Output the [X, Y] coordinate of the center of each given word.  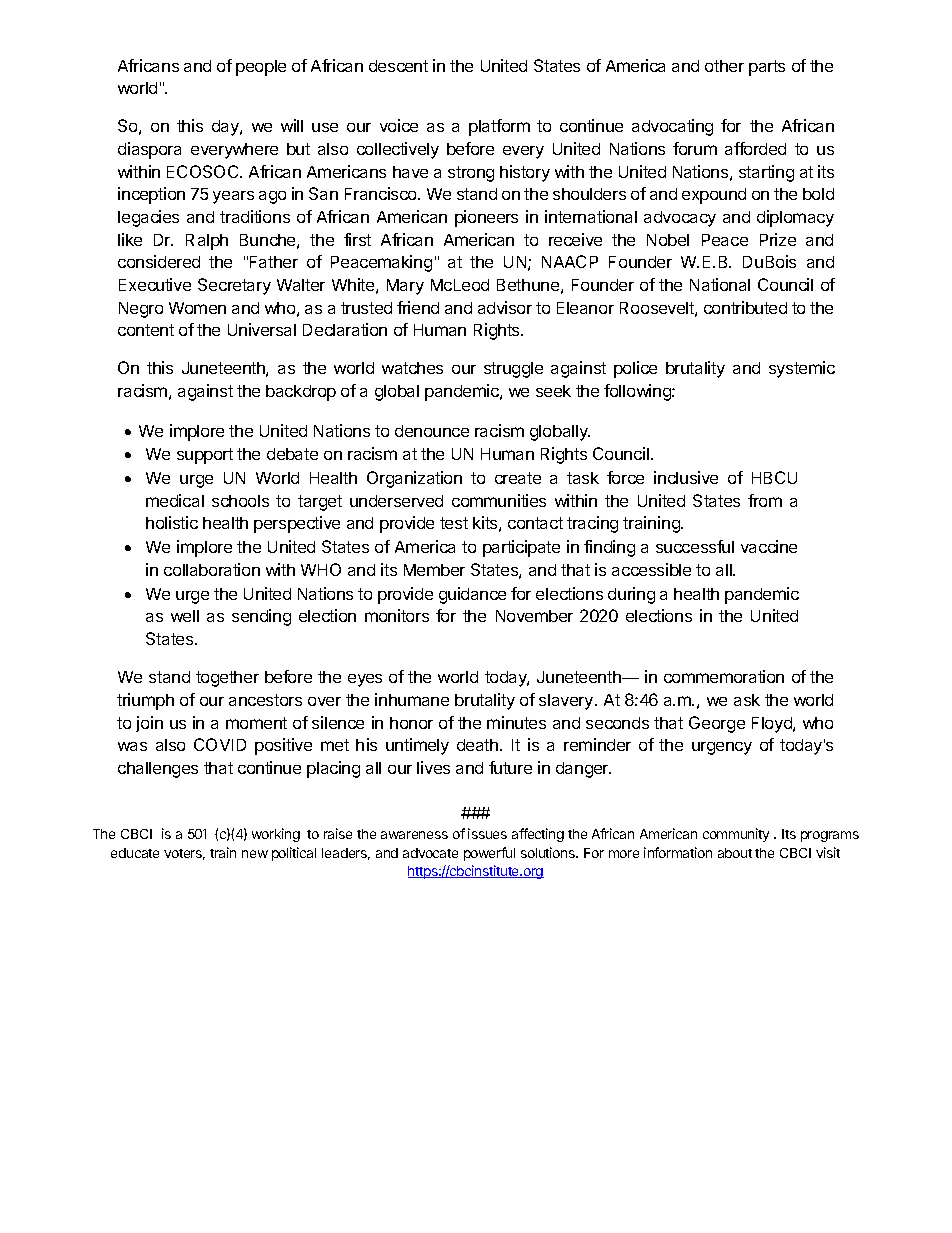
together [227, 679]
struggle [513, 370]
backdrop [301, 393]
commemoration [724, 676]
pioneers [486, 218]
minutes [516, 722]
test [454, 523]
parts [767, 68]
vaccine [769, 546]
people [261, 68]
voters [184, 854]
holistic [172, 522]
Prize [778, 239]
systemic [802, 369]
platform [499, 127]
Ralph [207, 242]
